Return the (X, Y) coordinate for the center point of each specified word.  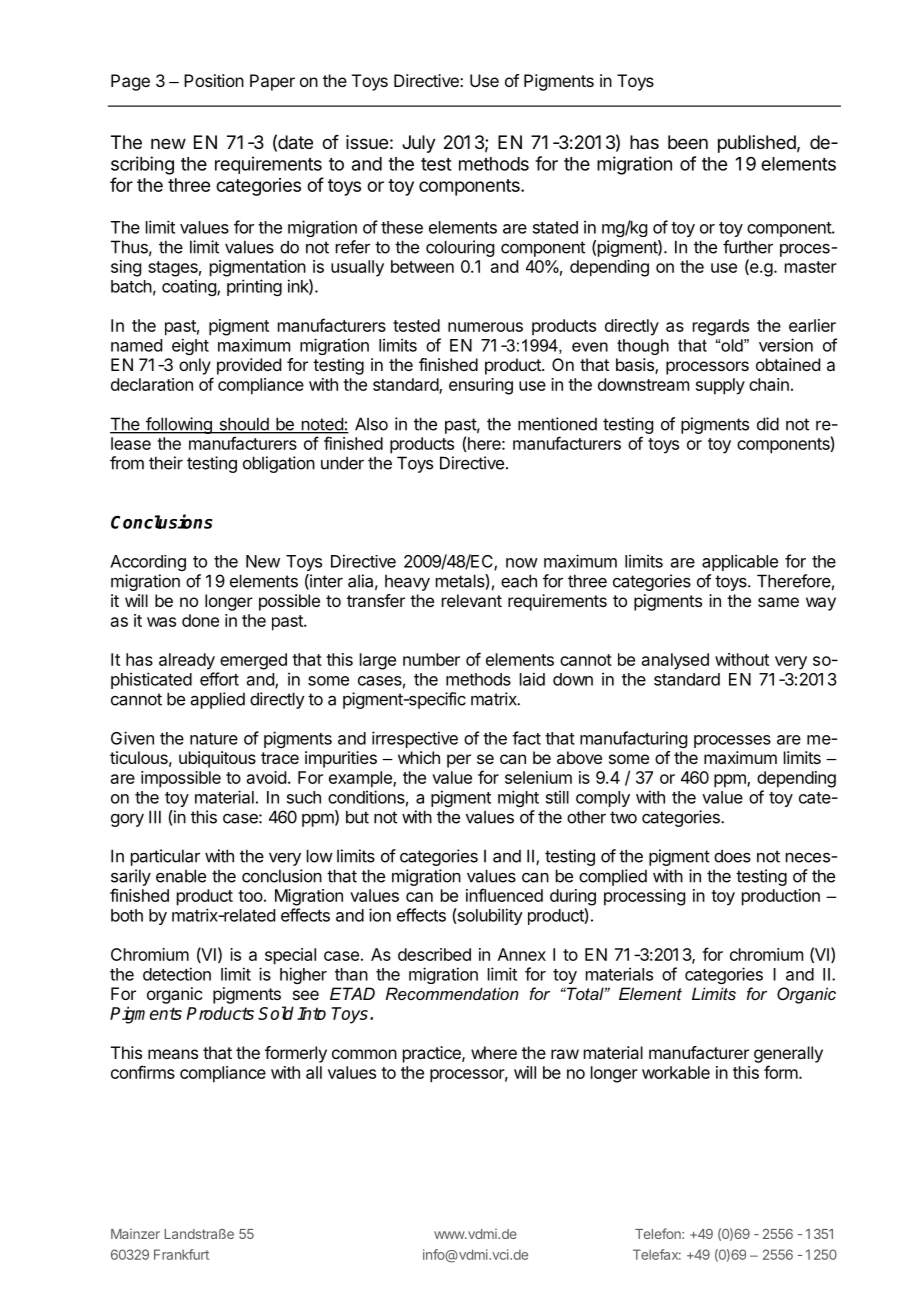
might (518, 798)
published (757, 144)
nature (214, 739)
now (522, 563)
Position (214, 80)
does (732, 856)
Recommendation (452, 993)
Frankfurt (181, 1254)
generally (788, 1054)
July (419, 144)
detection (177, 974)
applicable (740, 562)
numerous (485, 327)
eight (190, 346)
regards (721, 327)
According (148, 563)
